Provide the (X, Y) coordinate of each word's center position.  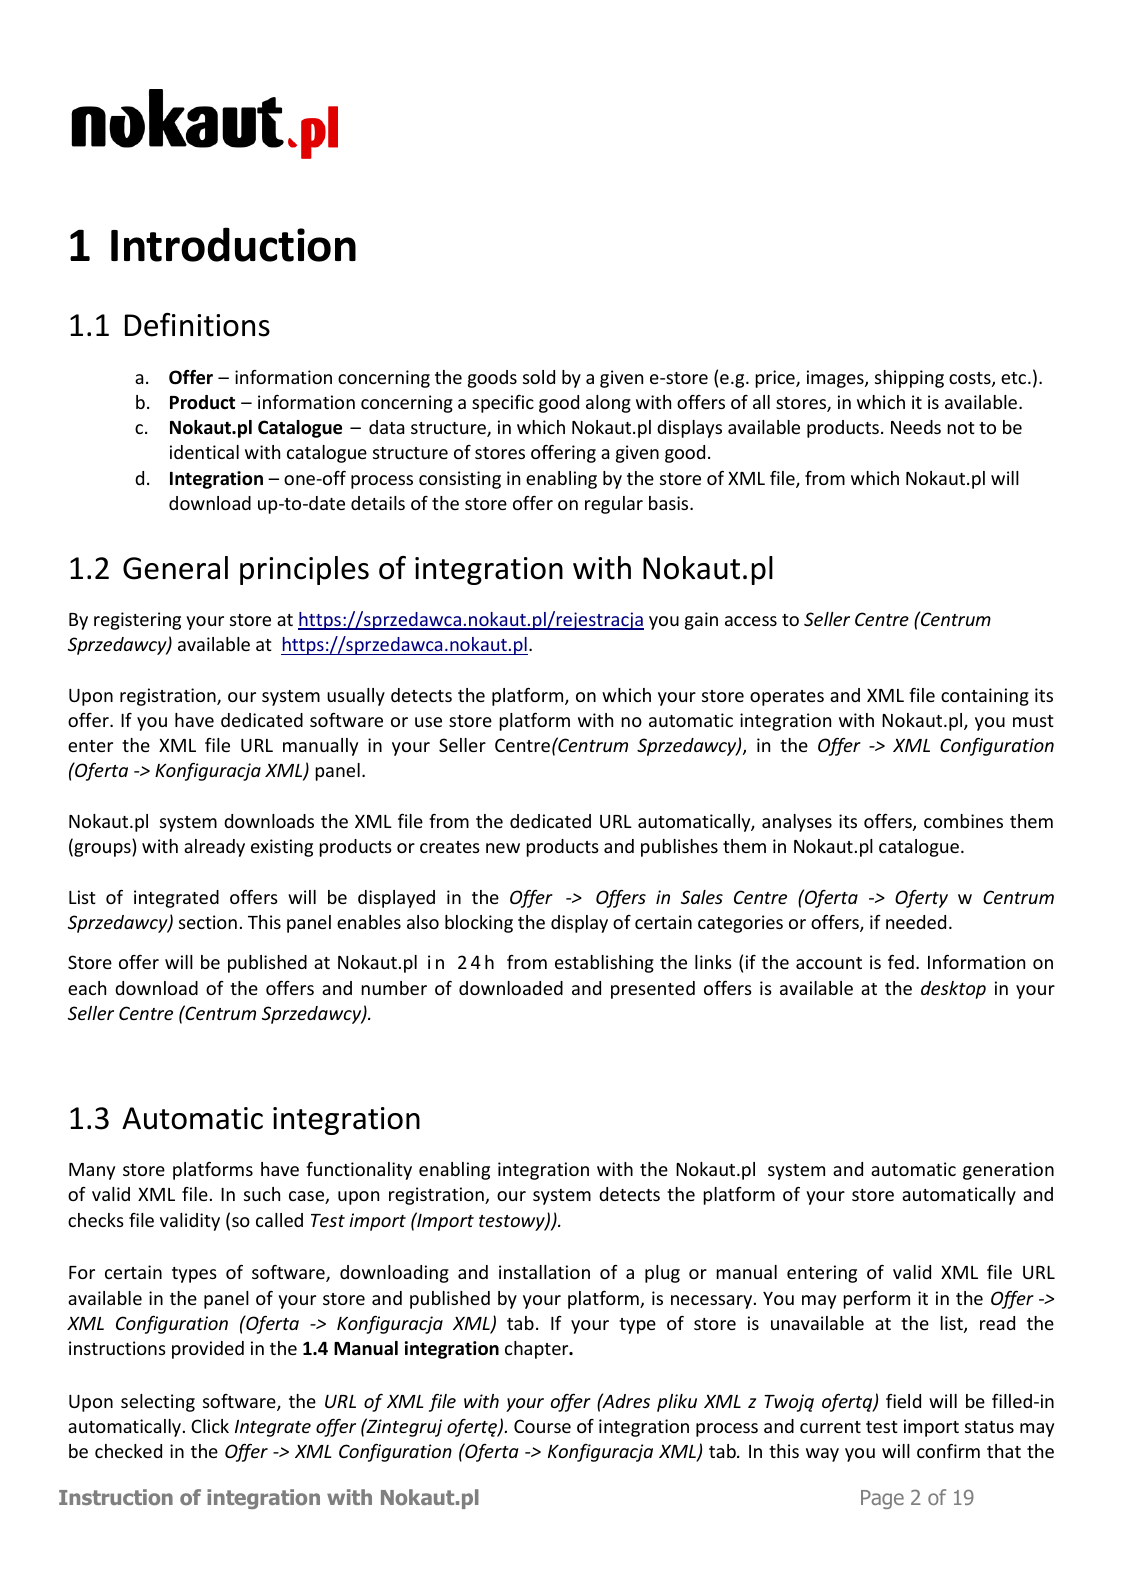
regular (614, 505)
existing (282, 848)
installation (544, 1272)
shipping (909, 379)
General (175, 568)
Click (210, 1426)
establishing (604, 964)
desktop (953, 990)
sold (539, 377)
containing (985, 697)
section (208, 922)
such (262, 1194)
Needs (916, 427)
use (428, 722)
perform (876, 1300)
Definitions (197, 325)
